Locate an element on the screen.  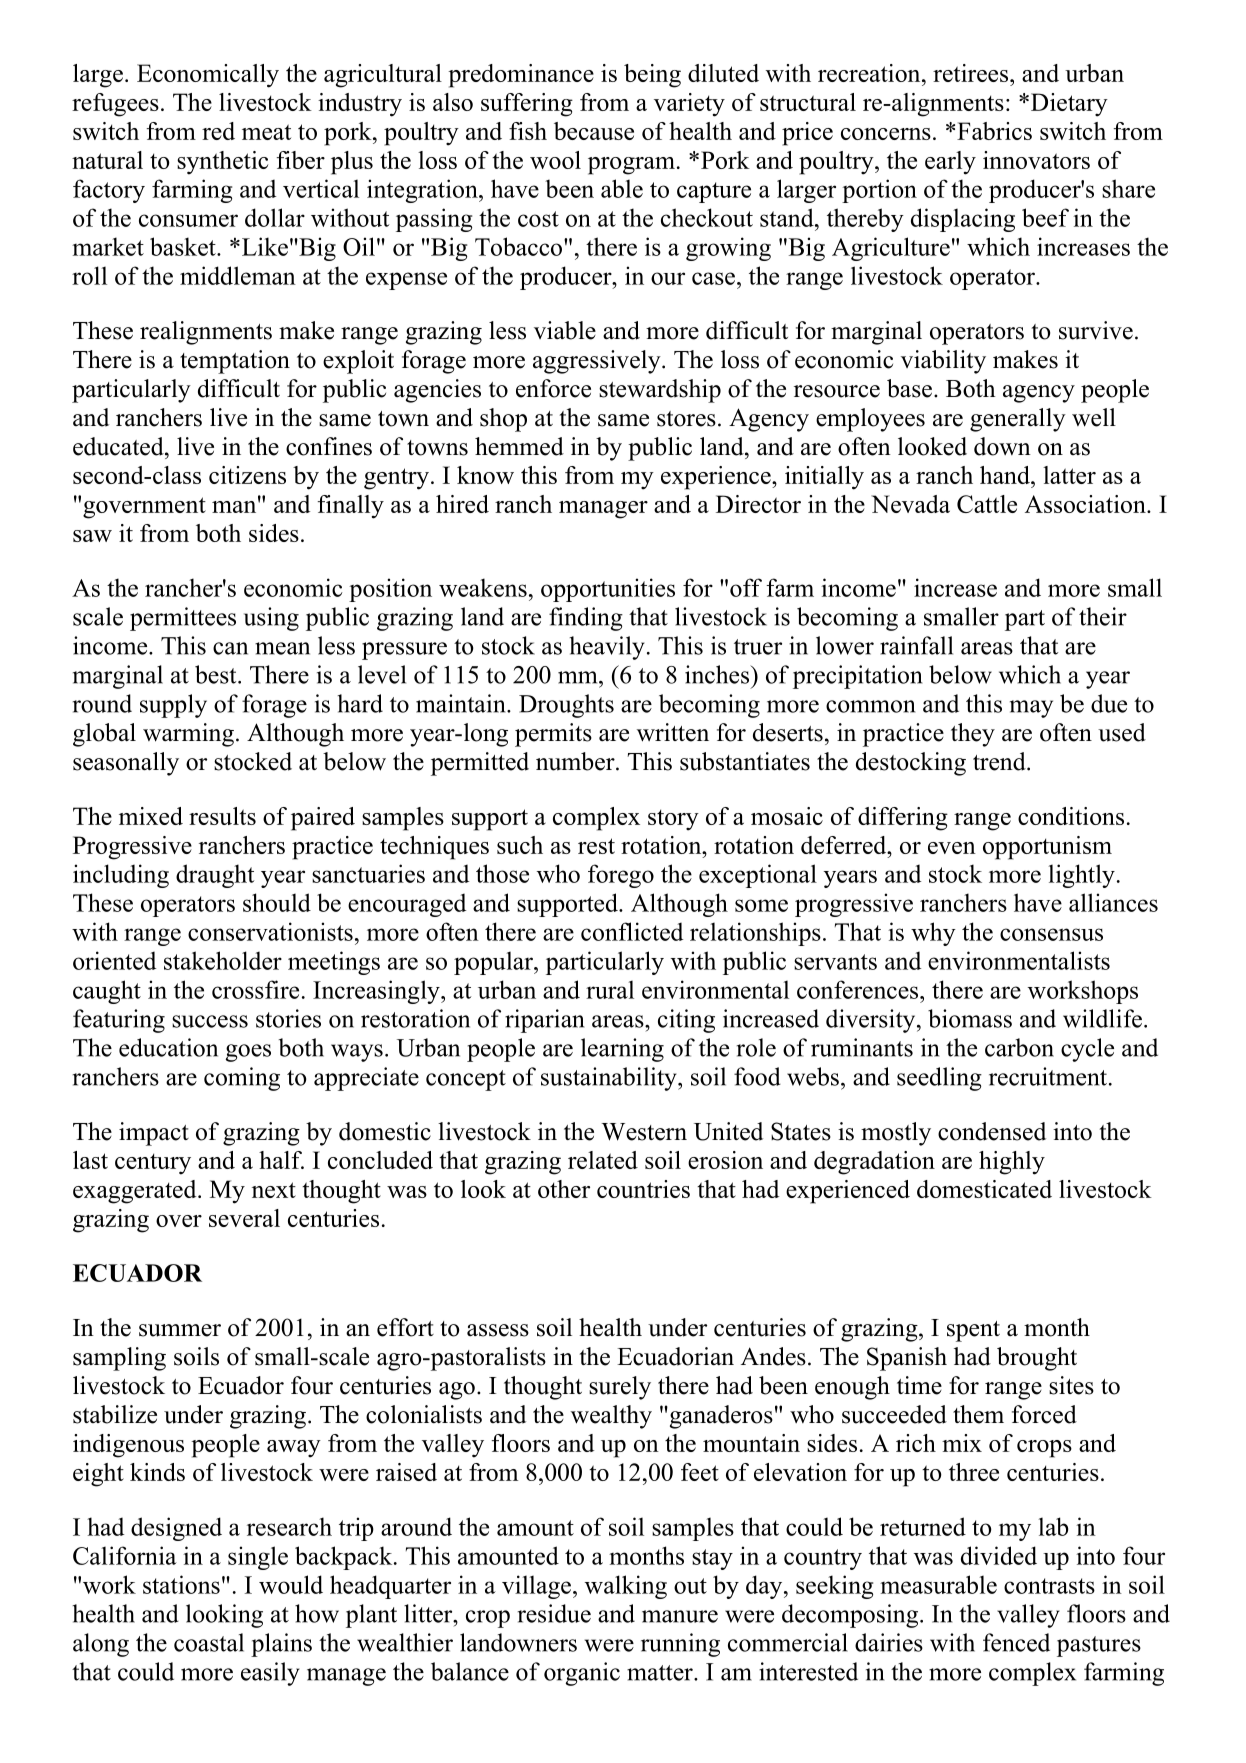
condensed is located at coordinates (992, 1131).
